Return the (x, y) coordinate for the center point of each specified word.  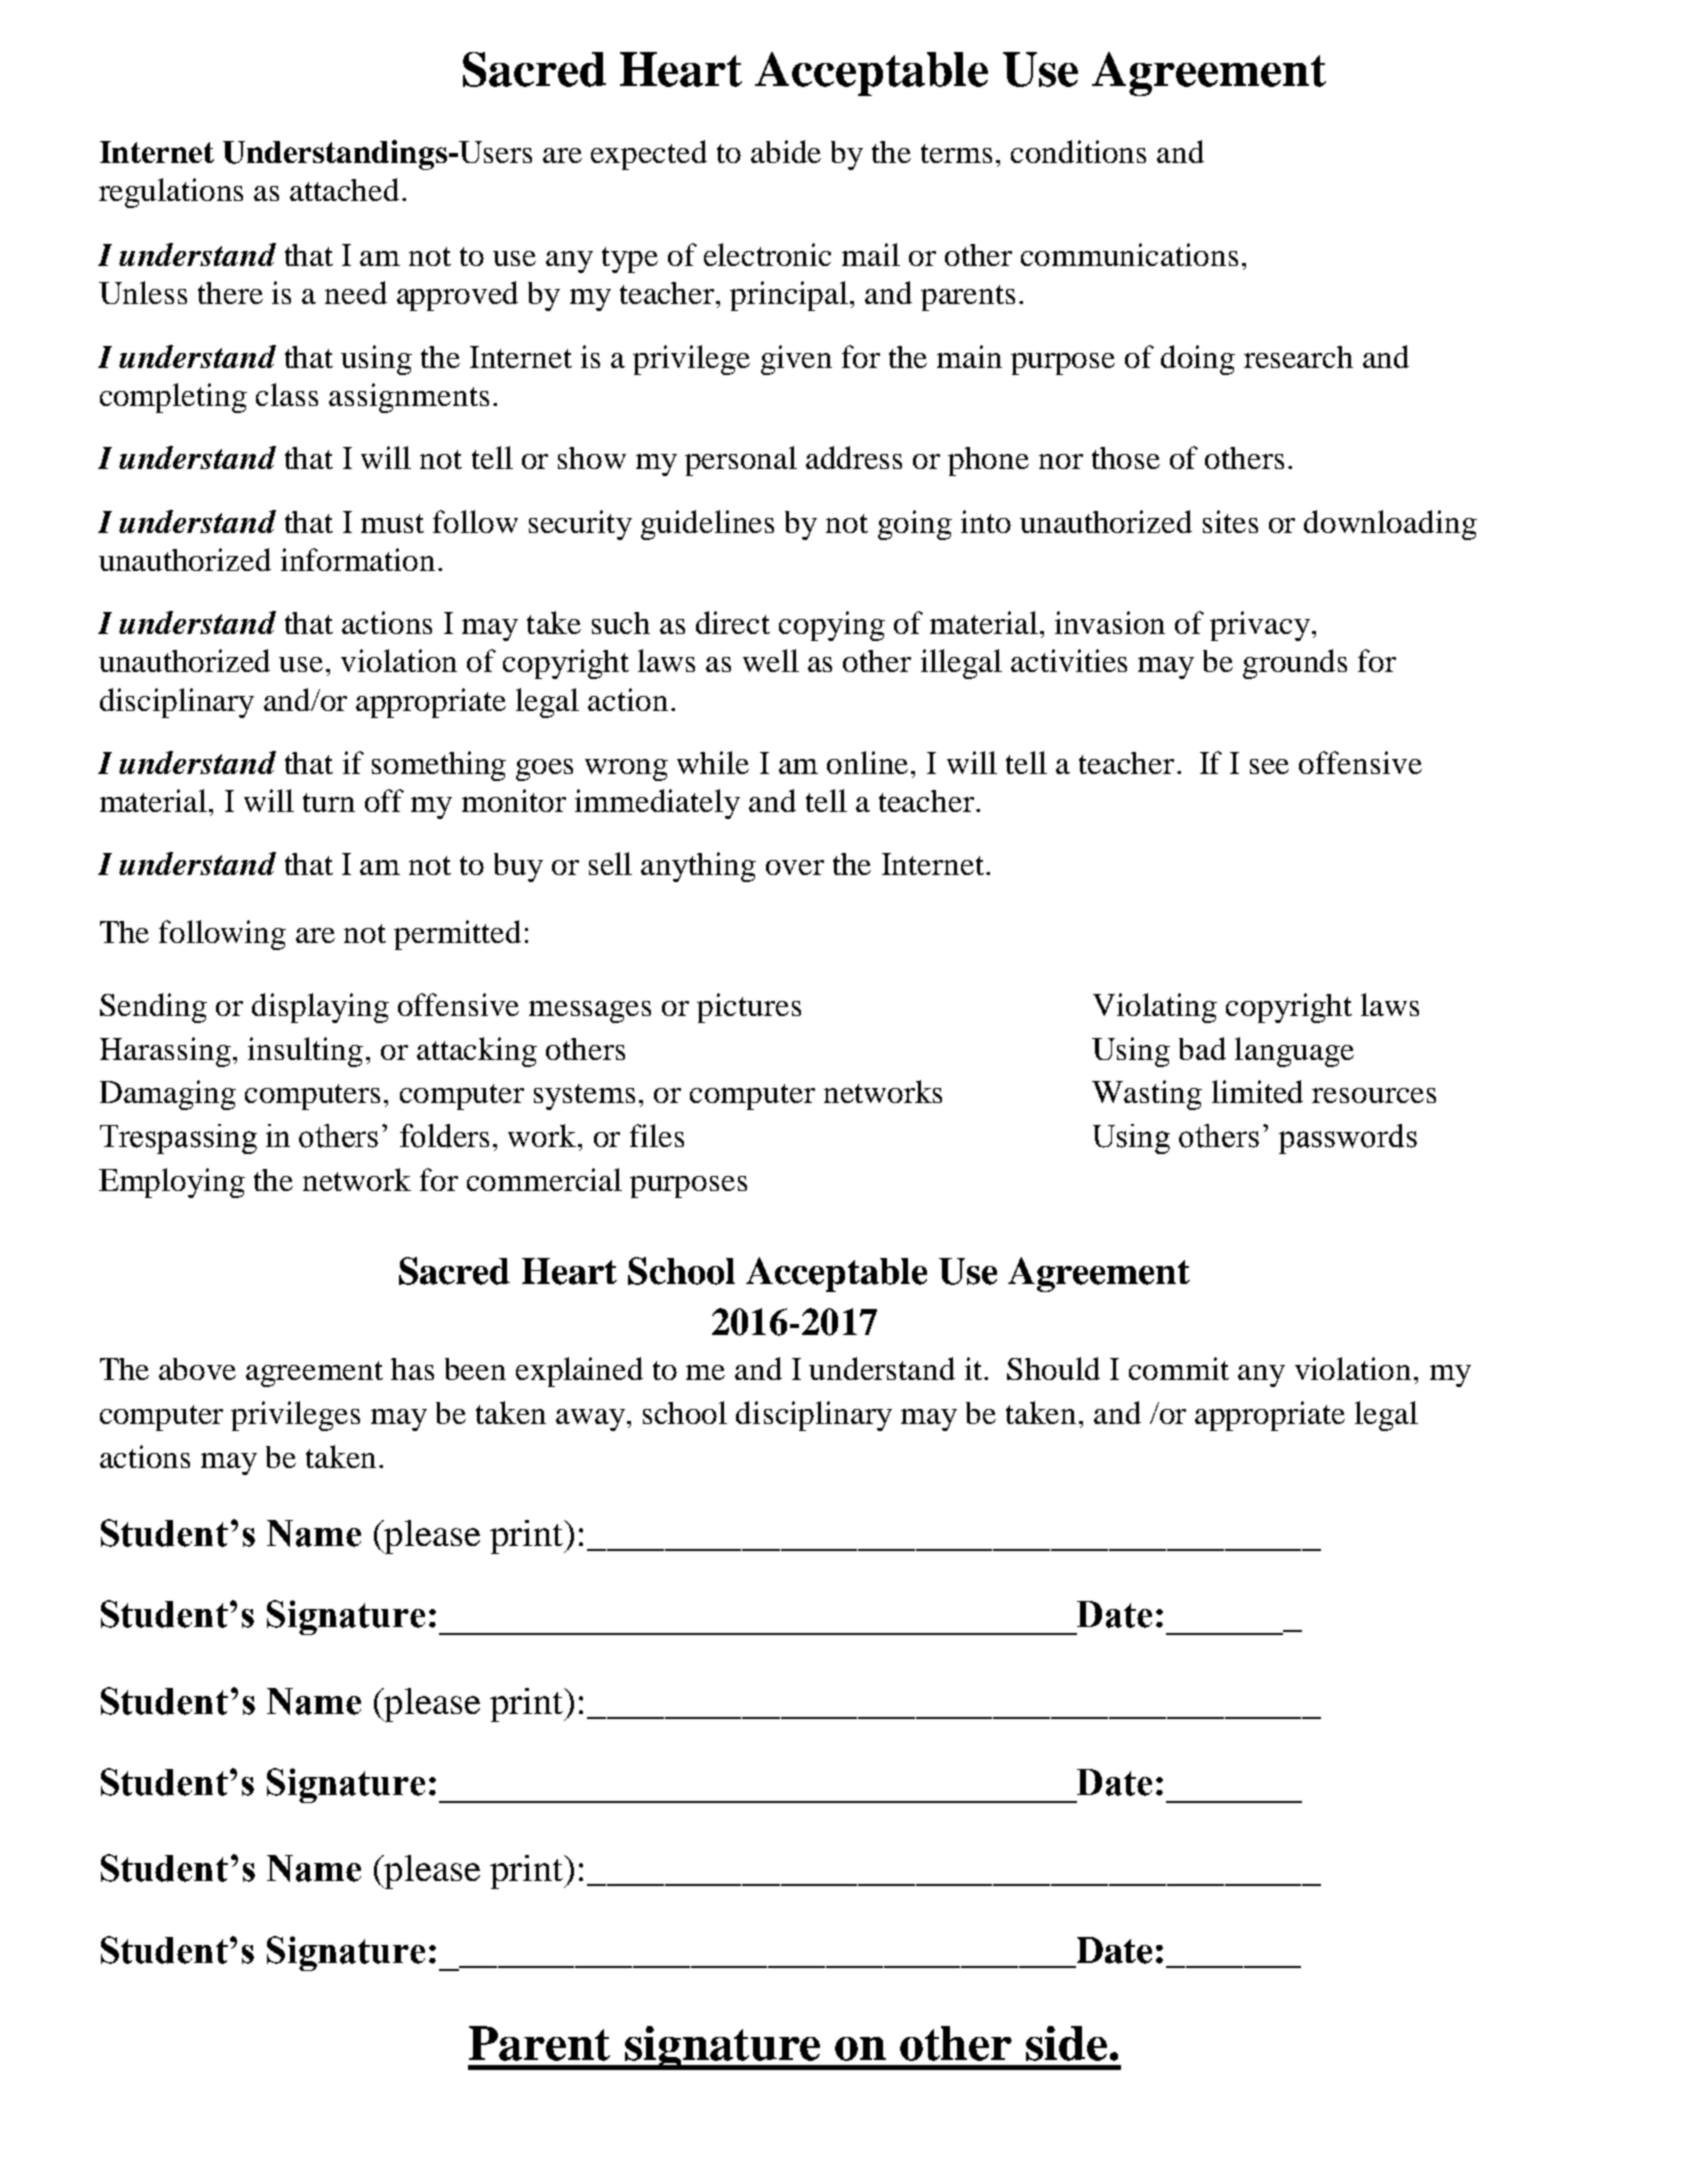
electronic (767, 254)
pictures (749, 1008)
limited (1257, 1091)
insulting (305, 1052)
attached (346, 189)
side (1066, 2043)
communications (1129, 254)
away (592, 1420)
